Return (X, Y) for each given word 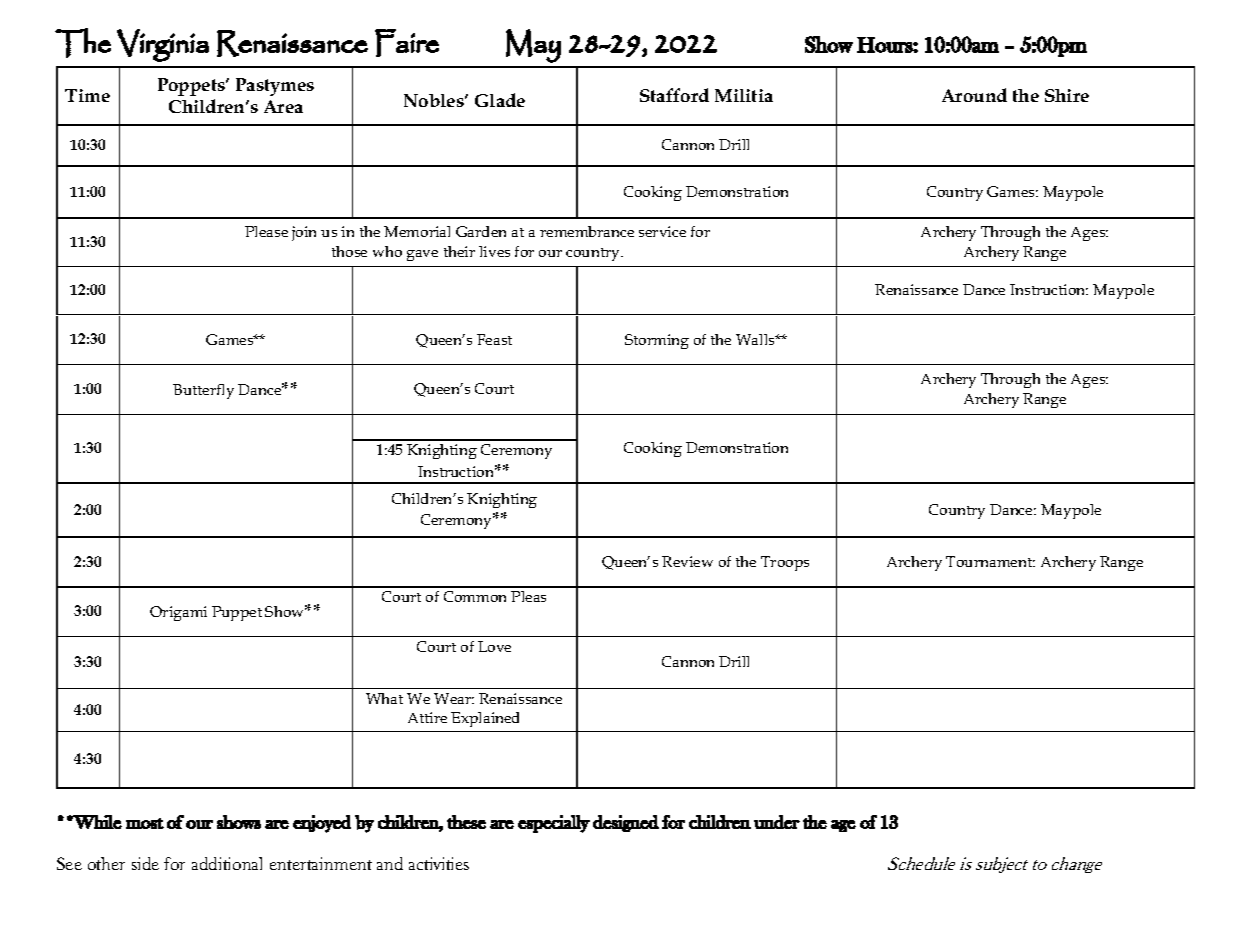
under (777, 822)
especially (554, 824)
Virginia (163, 45)
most (145, 823)
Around (974, 95)
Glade (500, 100)
